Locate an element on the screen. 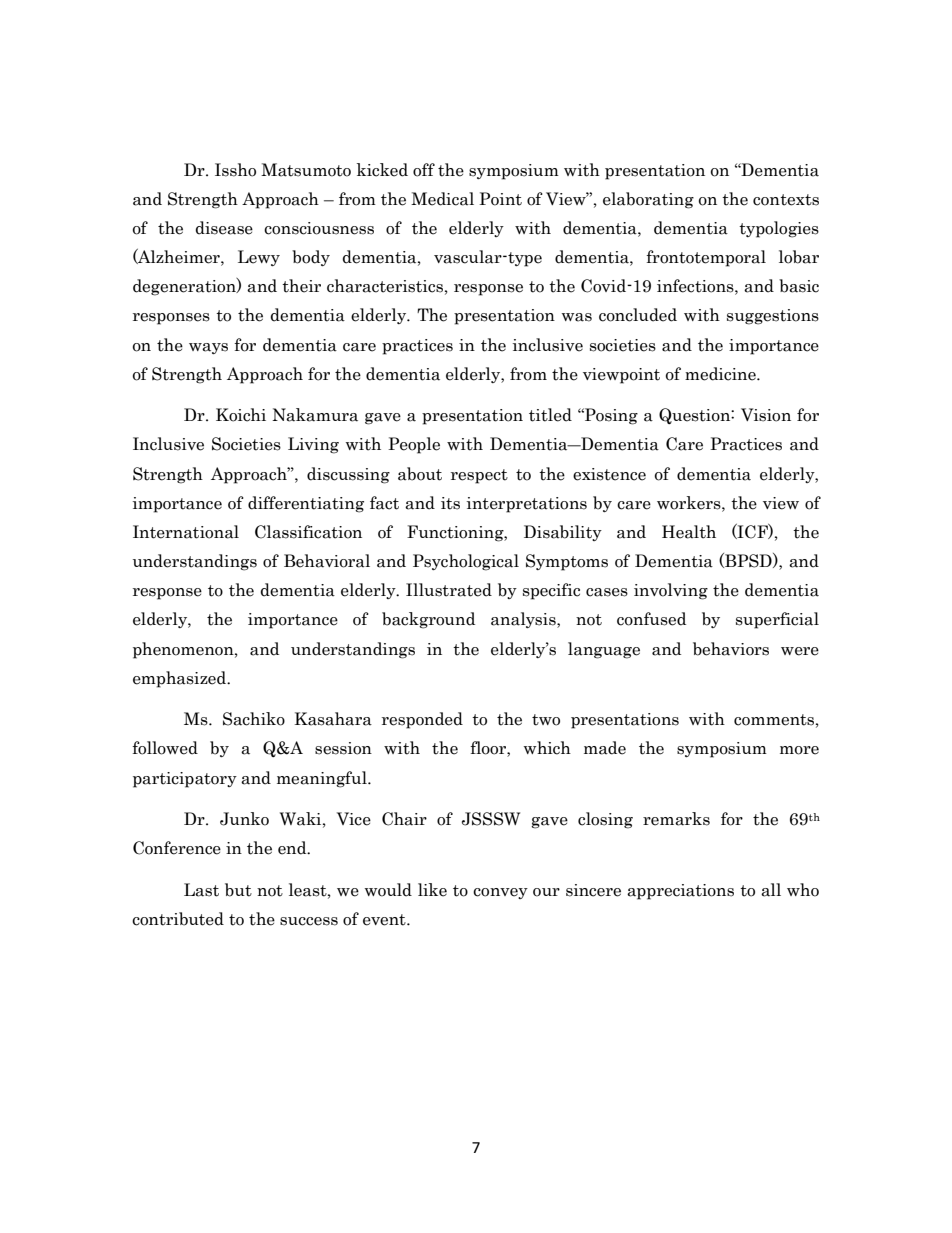 This screenshot has height=1233, width=952. workers is located at coordinates (690, 503).
